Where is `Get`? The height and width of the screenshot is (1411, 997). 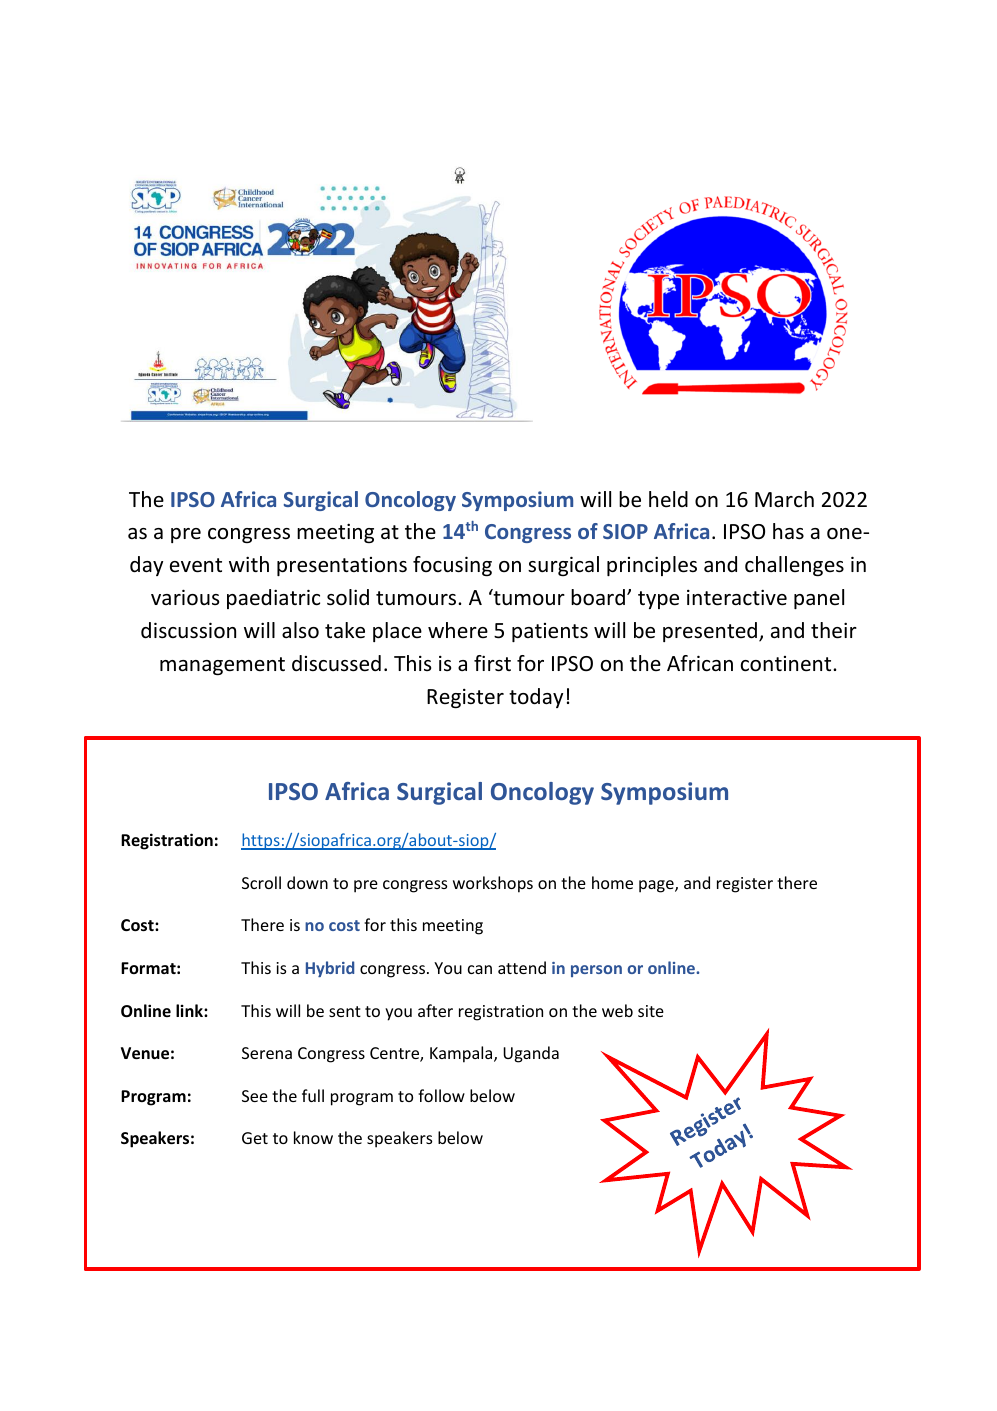
Get is located at coordinates (255, 1138).
